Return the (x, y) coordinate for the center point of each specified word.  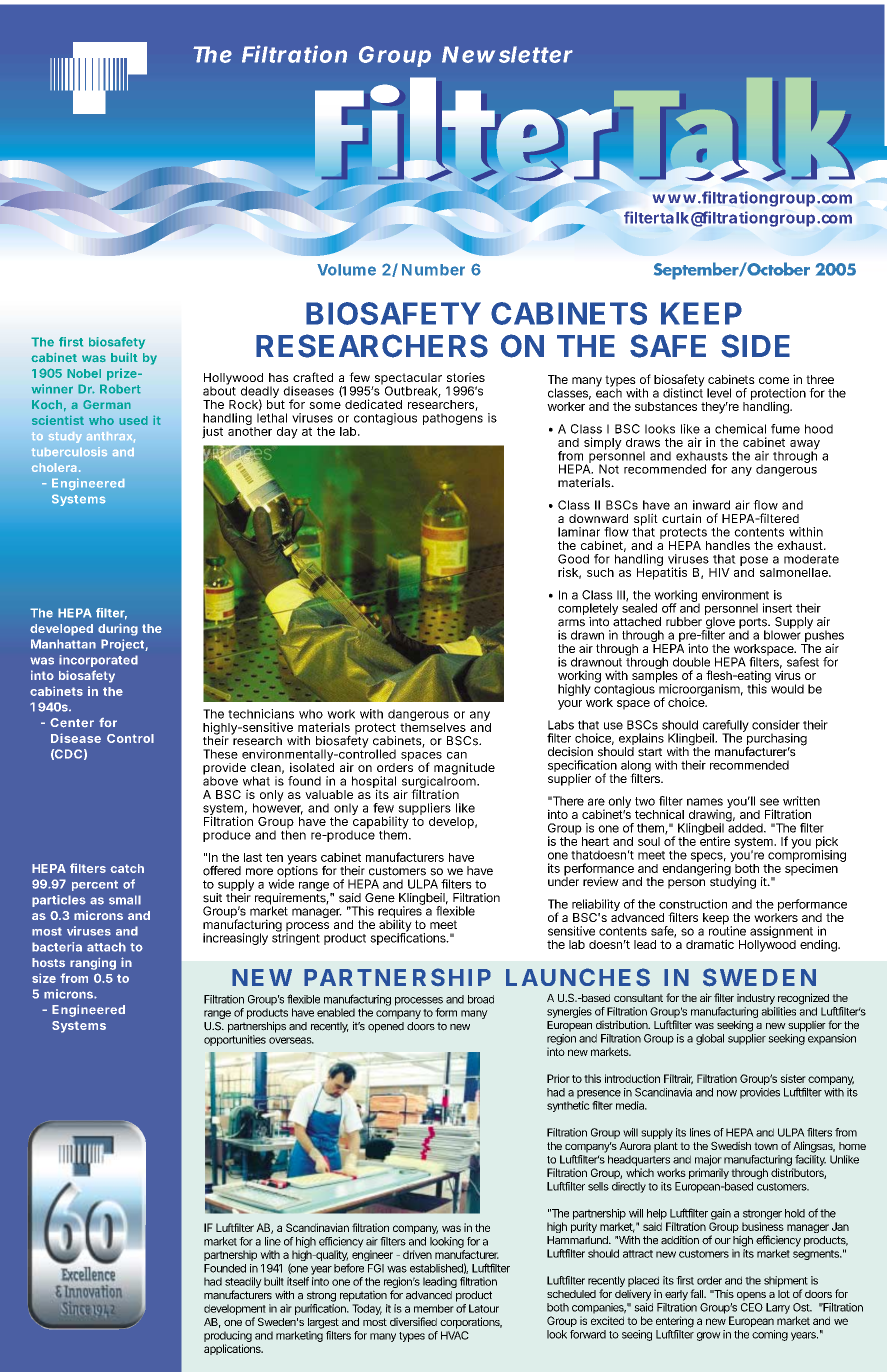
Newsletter (506, 54)
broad (481, 999)
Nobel (84, 373)
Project (122, 645)
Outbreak (410, 390)
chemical (740, 429)
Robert (120, 389)
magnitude (464, 769)
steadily (243, 1284)
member (434, 1308)
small (125, 900)
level (719, 393)
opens (751, 1296)
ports (753, 624)
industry (756, 999)
